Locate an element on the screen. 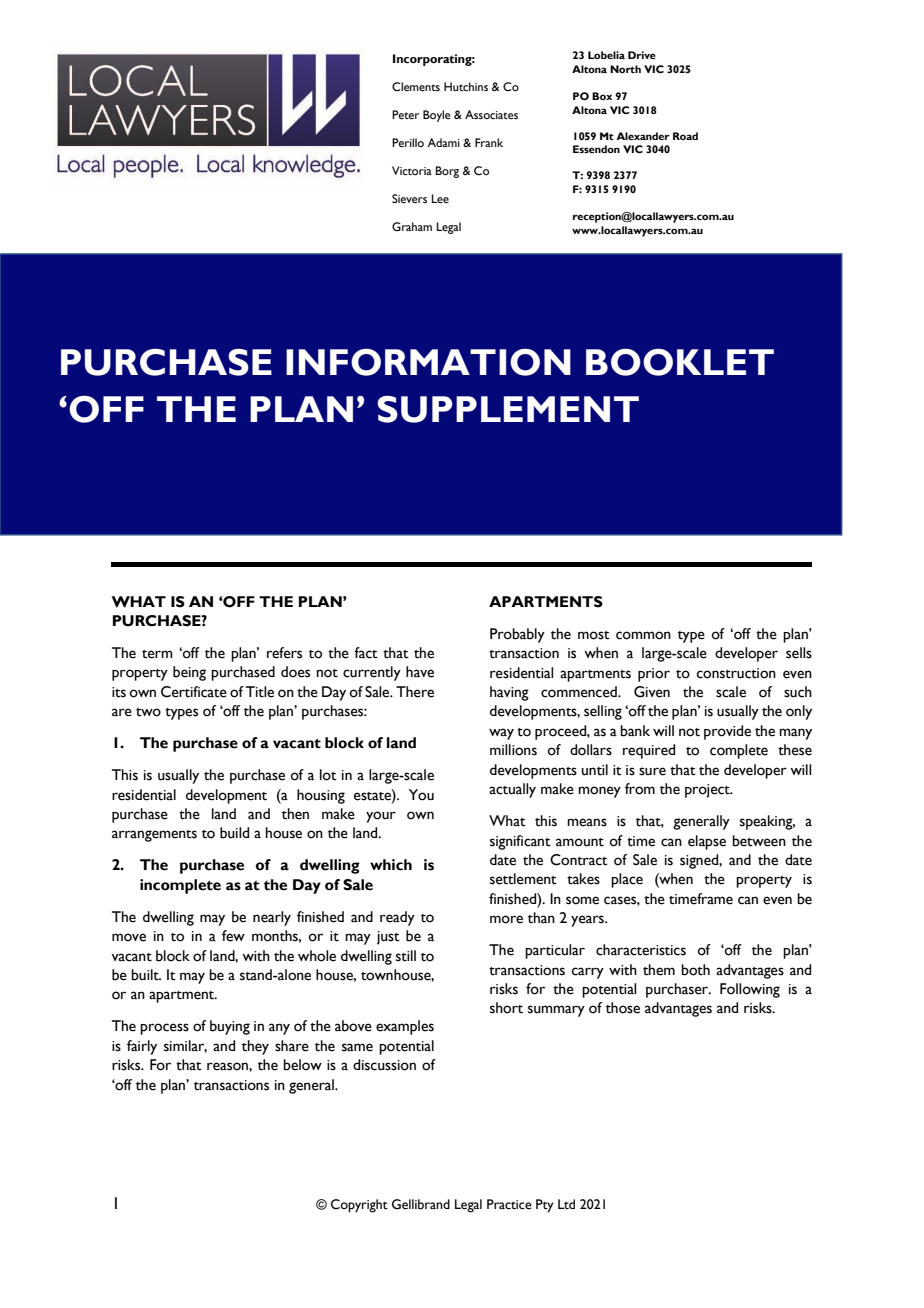 This screenshot has width=924, height=1308. few is located at coordinates (233, 936).
